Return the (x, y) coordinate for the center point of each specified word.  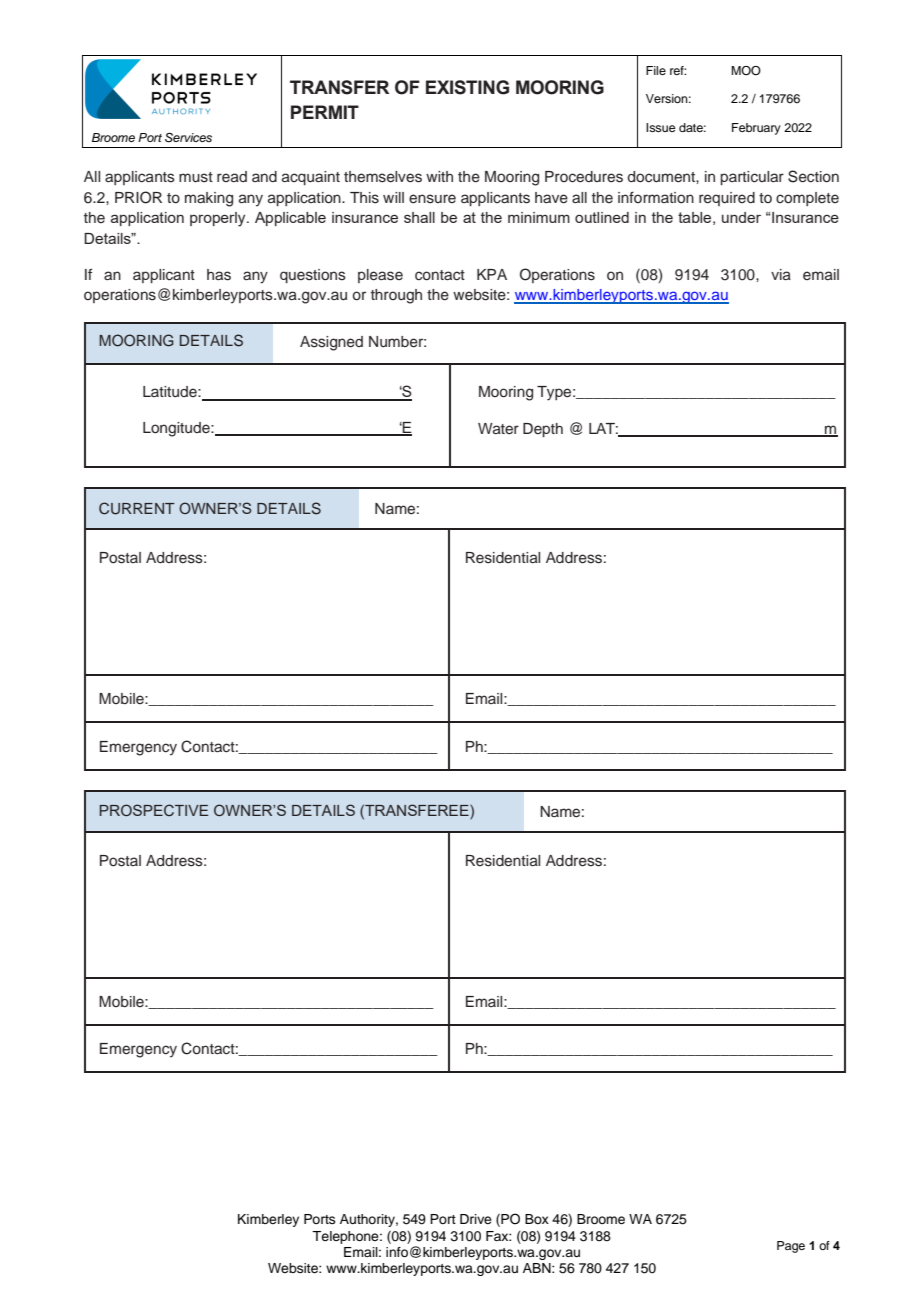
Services (188, 138)
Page (791, 1247)
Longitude (177, 429)
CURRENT (137, 508)
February (756, 129)
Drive (476, 1219)
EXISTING (467, 87)
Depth (543, 430)
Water (498, 429)
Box (537, 1219)
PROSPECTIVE (154, 810)
